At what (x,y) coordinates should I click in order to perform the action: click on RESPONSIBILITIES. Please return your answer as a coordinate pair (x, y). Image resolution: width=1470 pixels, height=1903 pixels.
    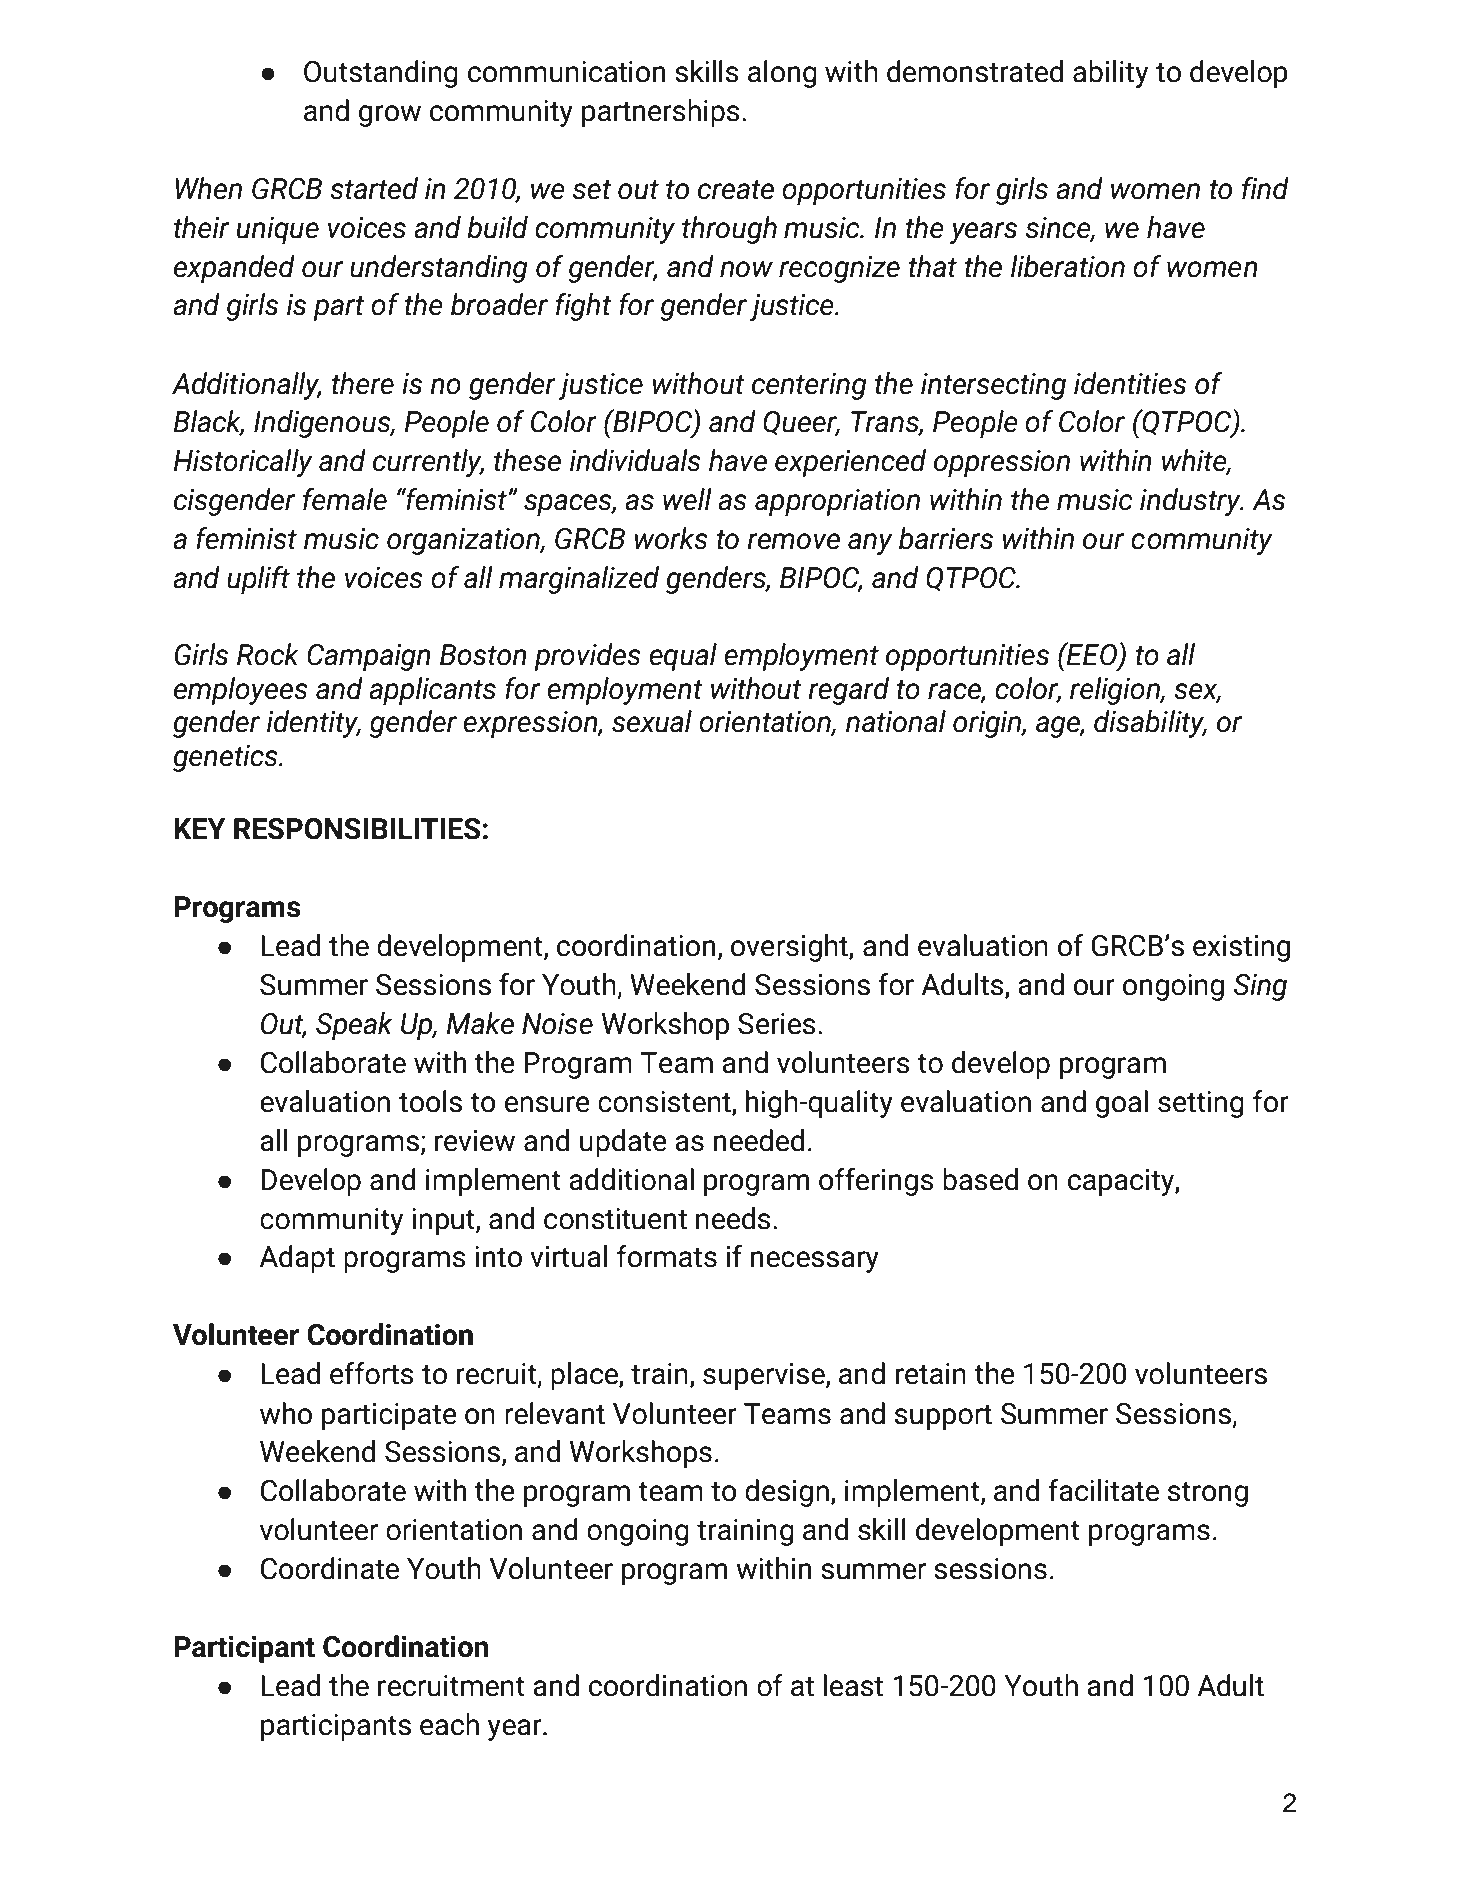
    Looking at the image, I should click on (357, 829).
